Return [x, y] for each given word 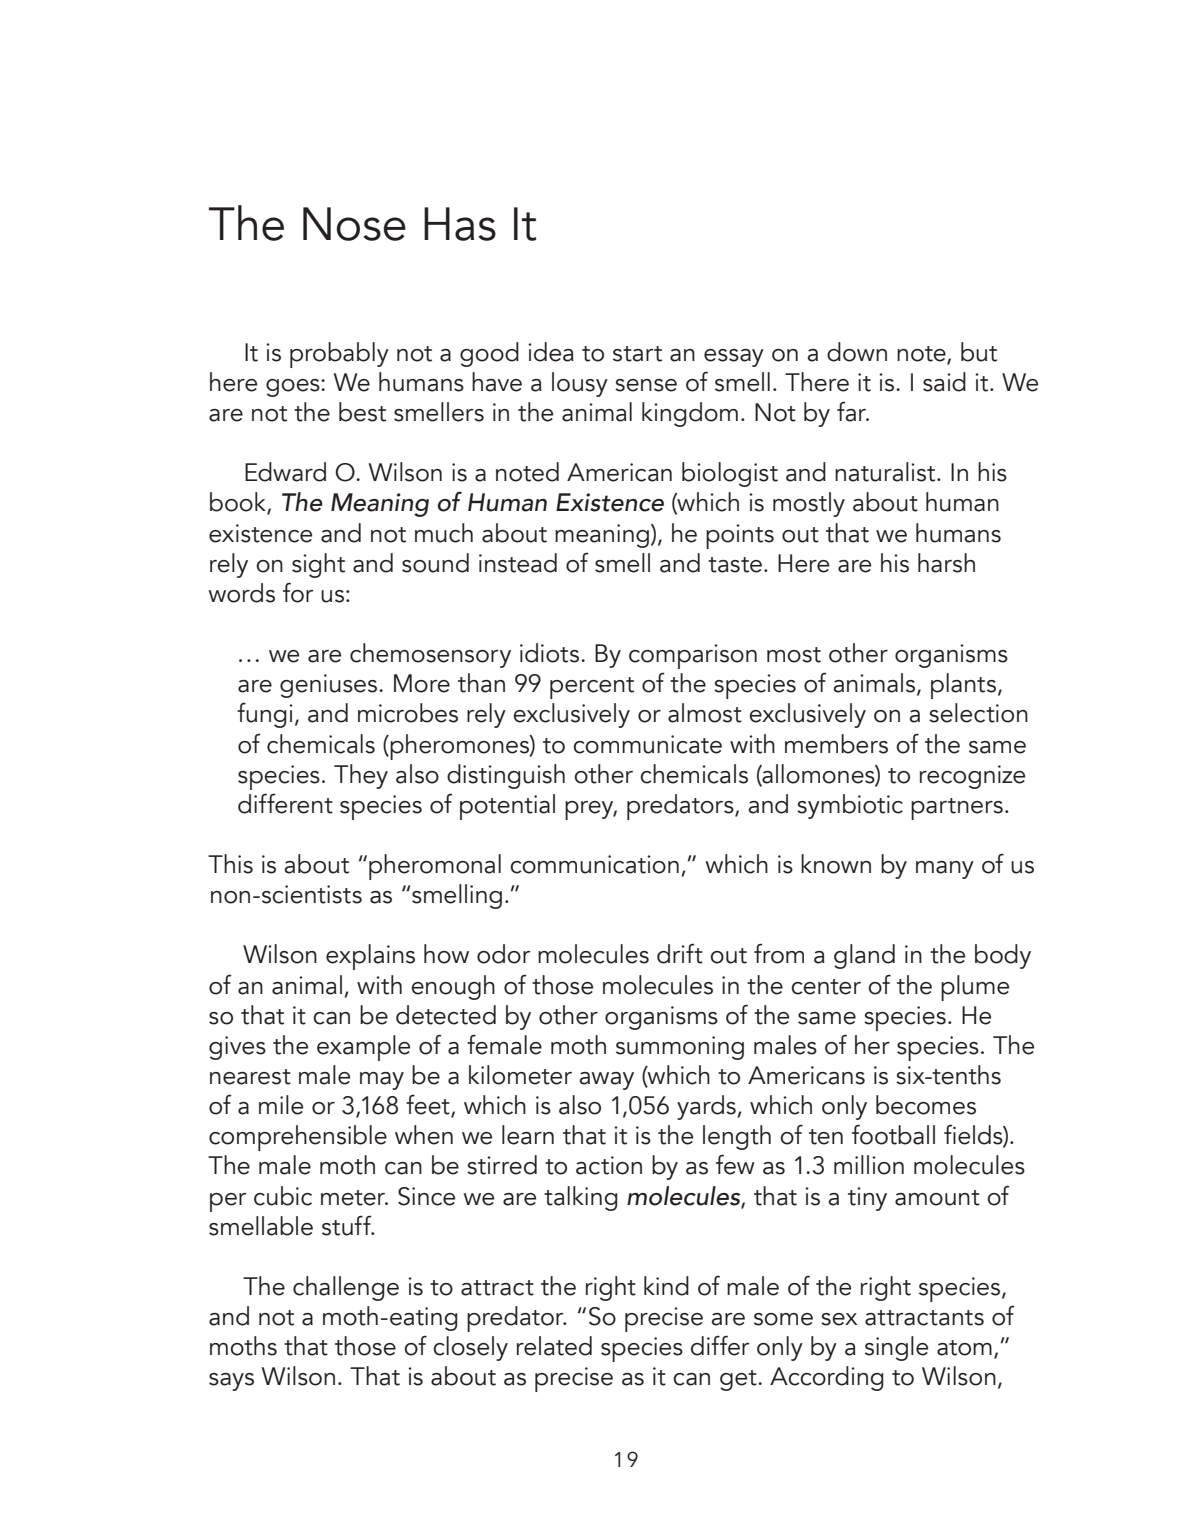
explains [370, 957]
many [945, 870]
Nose [354, 224]
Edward [285, 472]
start [637, 354]
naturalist [886, 472]
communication [594, 864]
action [609, 1165]
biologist [730, 474]
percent [592, 688]
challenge [346, 1288]
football [893, 1134]
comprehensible [298, 1138]
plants [965, 686]
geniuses [328, 686]
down [857, 352]
